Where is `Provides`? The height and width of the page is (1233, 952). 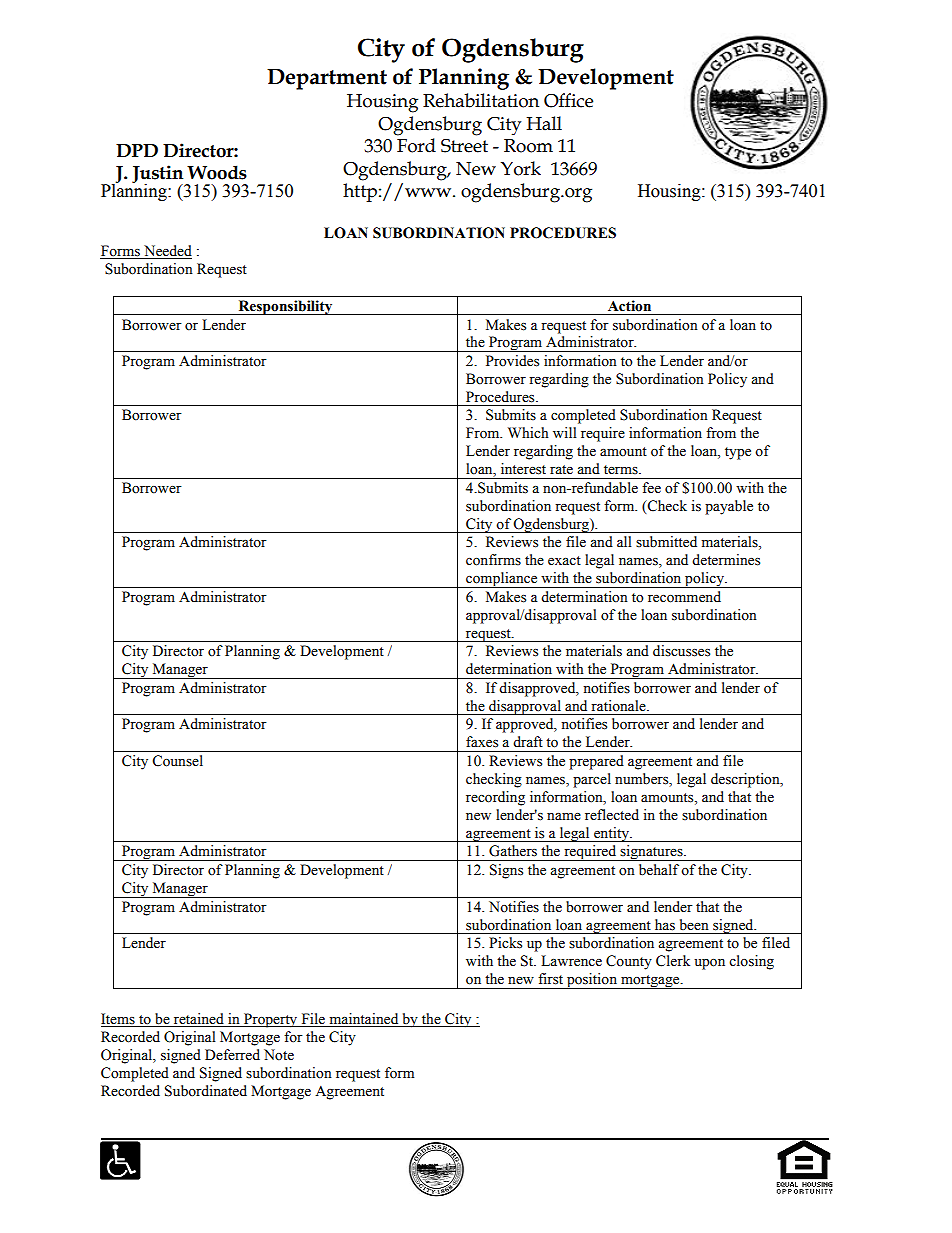
Provides is located at coordinates (512, 361).
